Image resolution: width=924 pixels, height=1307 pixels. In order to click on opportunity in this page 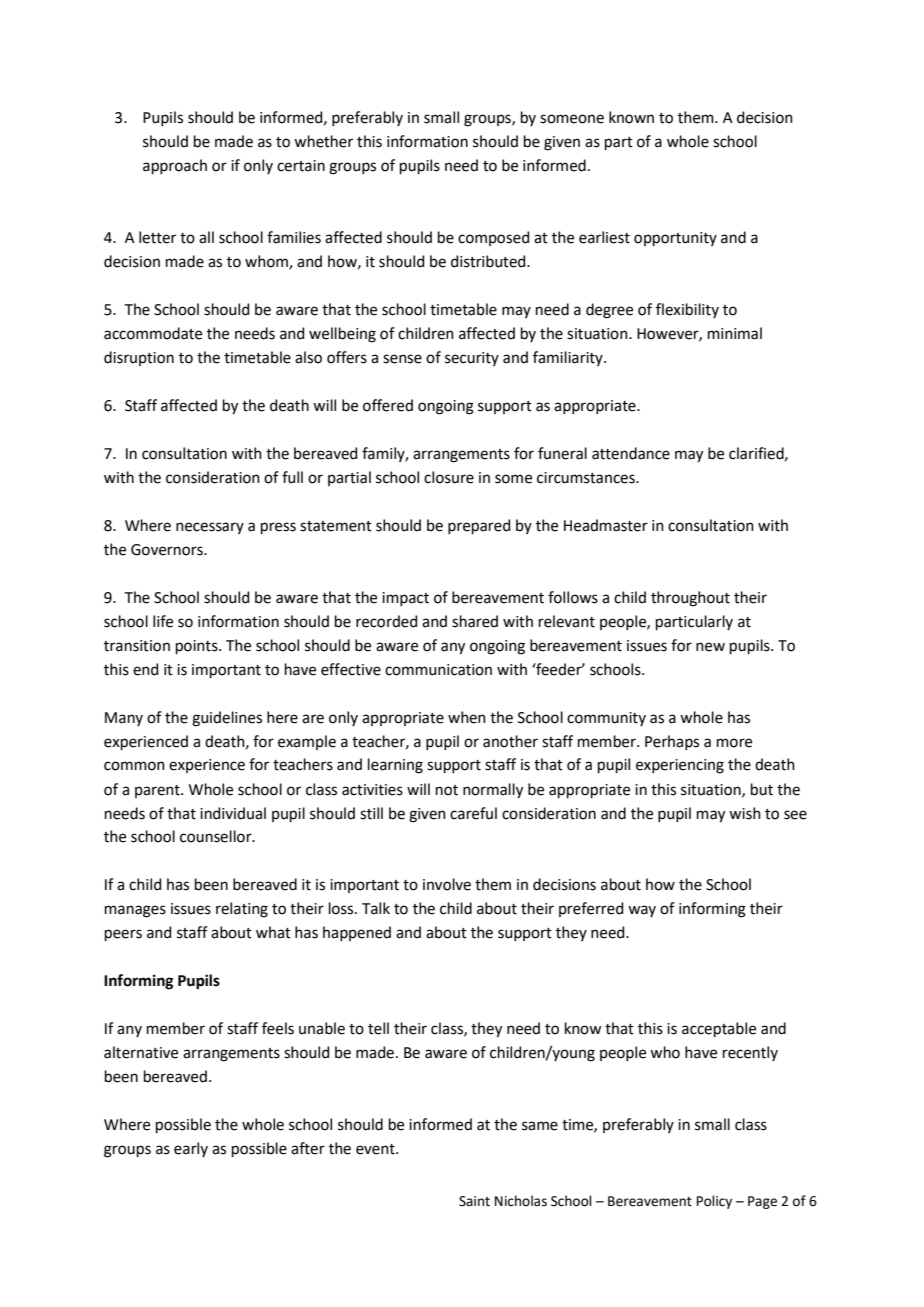, I will do `click(675, 239)`.
